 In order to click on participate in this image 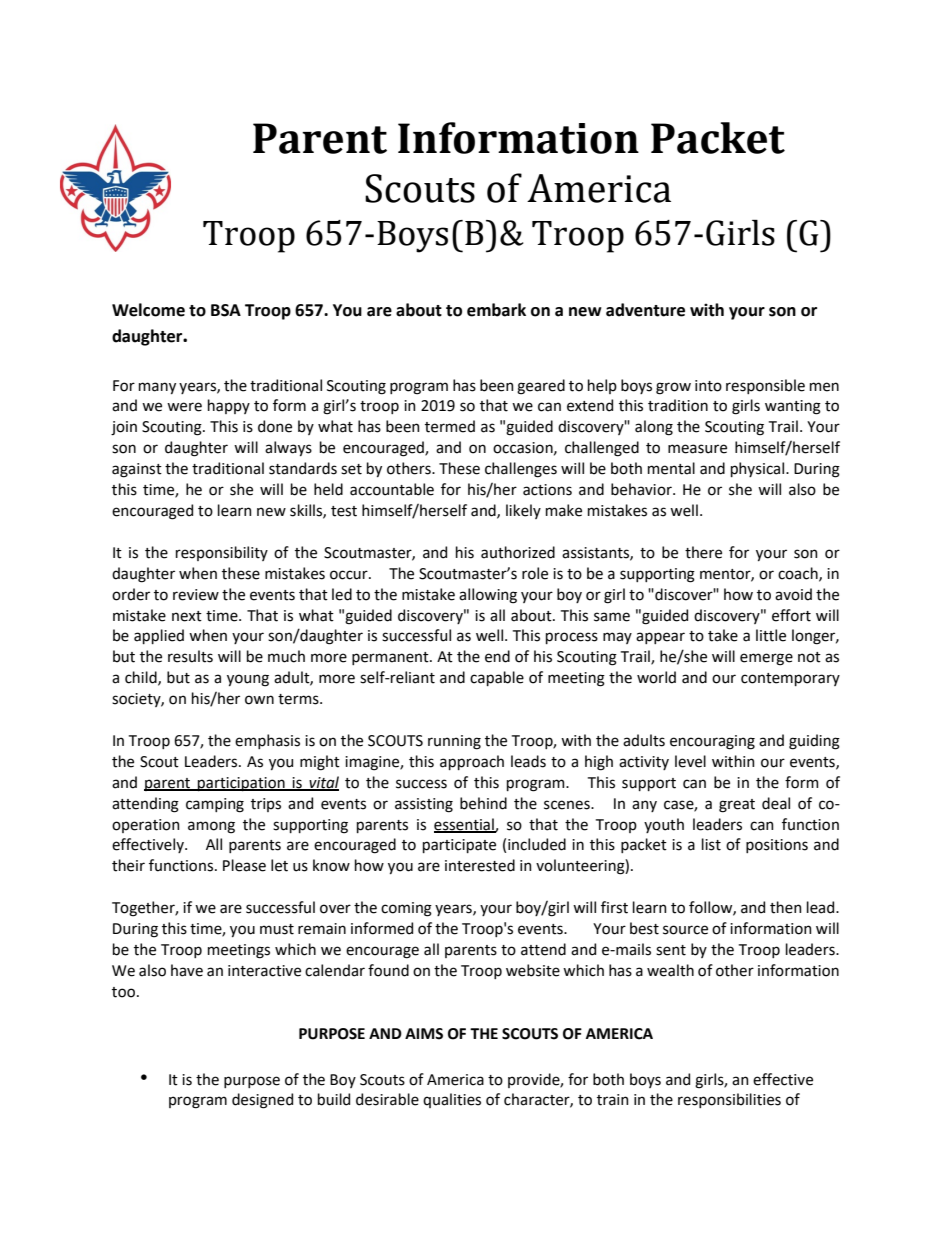, I will do `click(459, 846)`.
